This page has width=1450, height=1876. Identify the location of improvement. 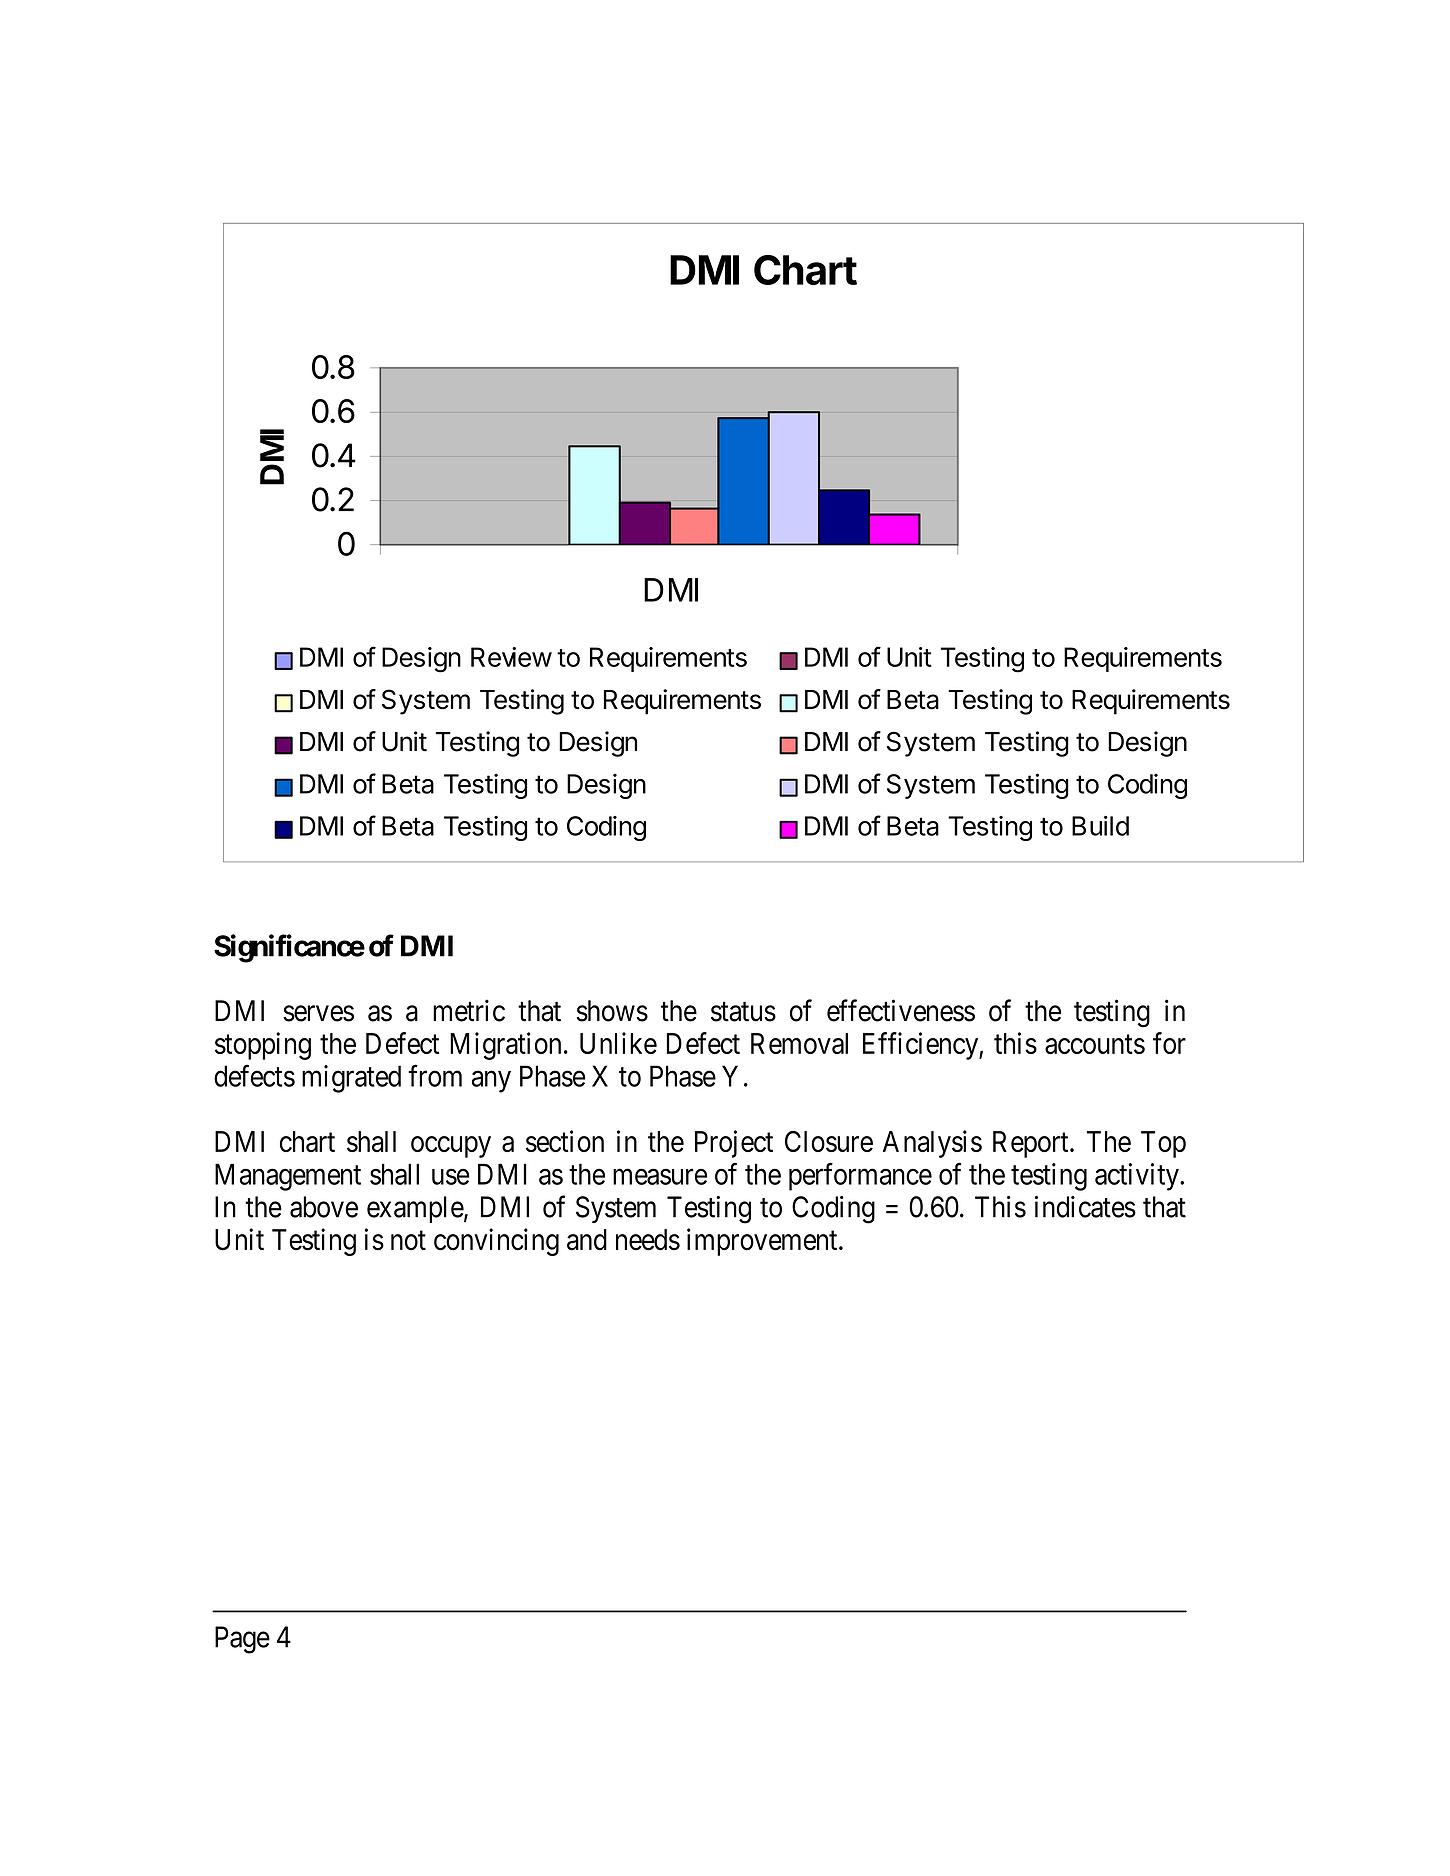
(763, 1242).
